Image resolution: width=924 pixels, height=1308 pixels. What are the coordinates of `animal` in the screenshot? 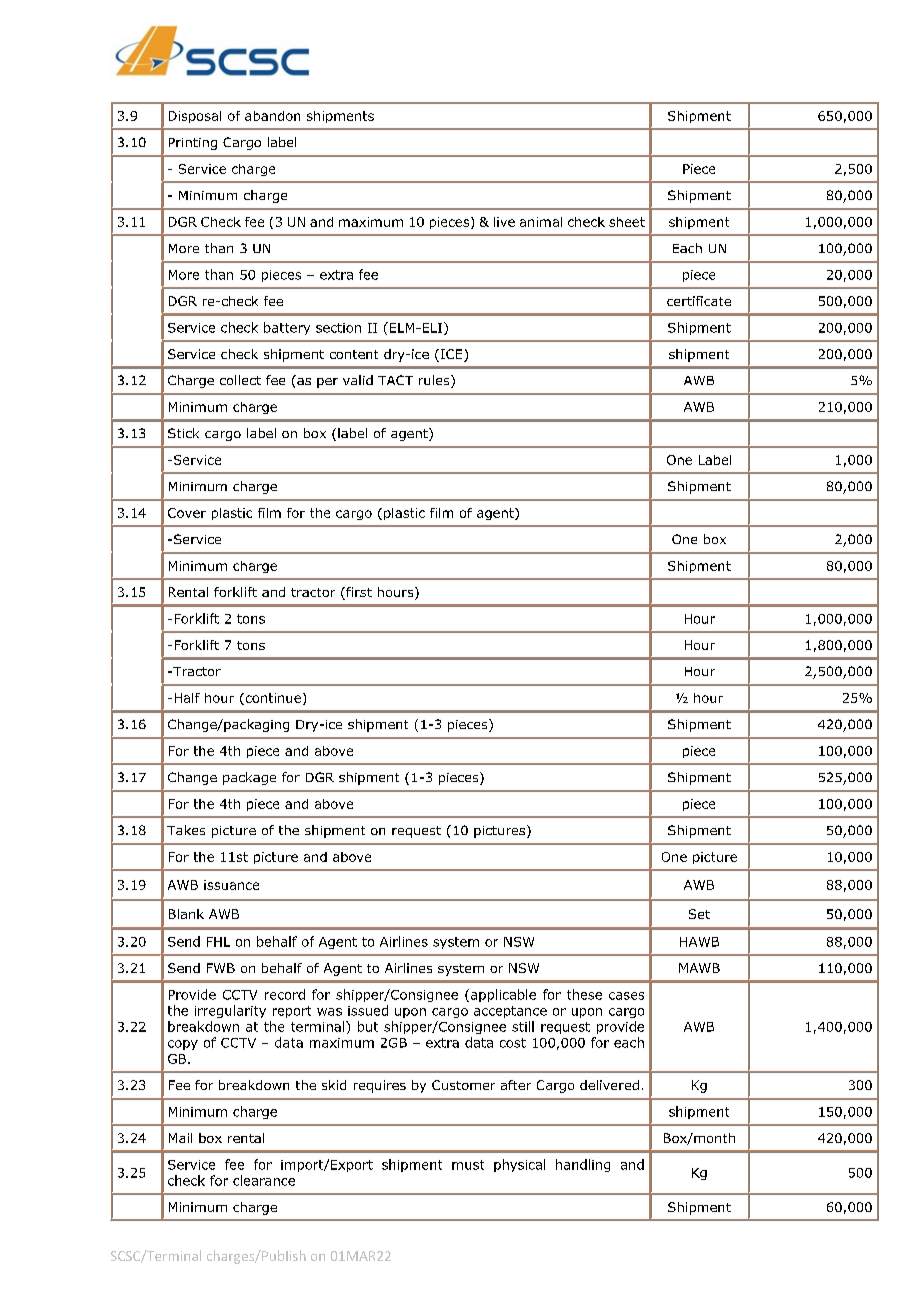 It's located at (541, 222).
